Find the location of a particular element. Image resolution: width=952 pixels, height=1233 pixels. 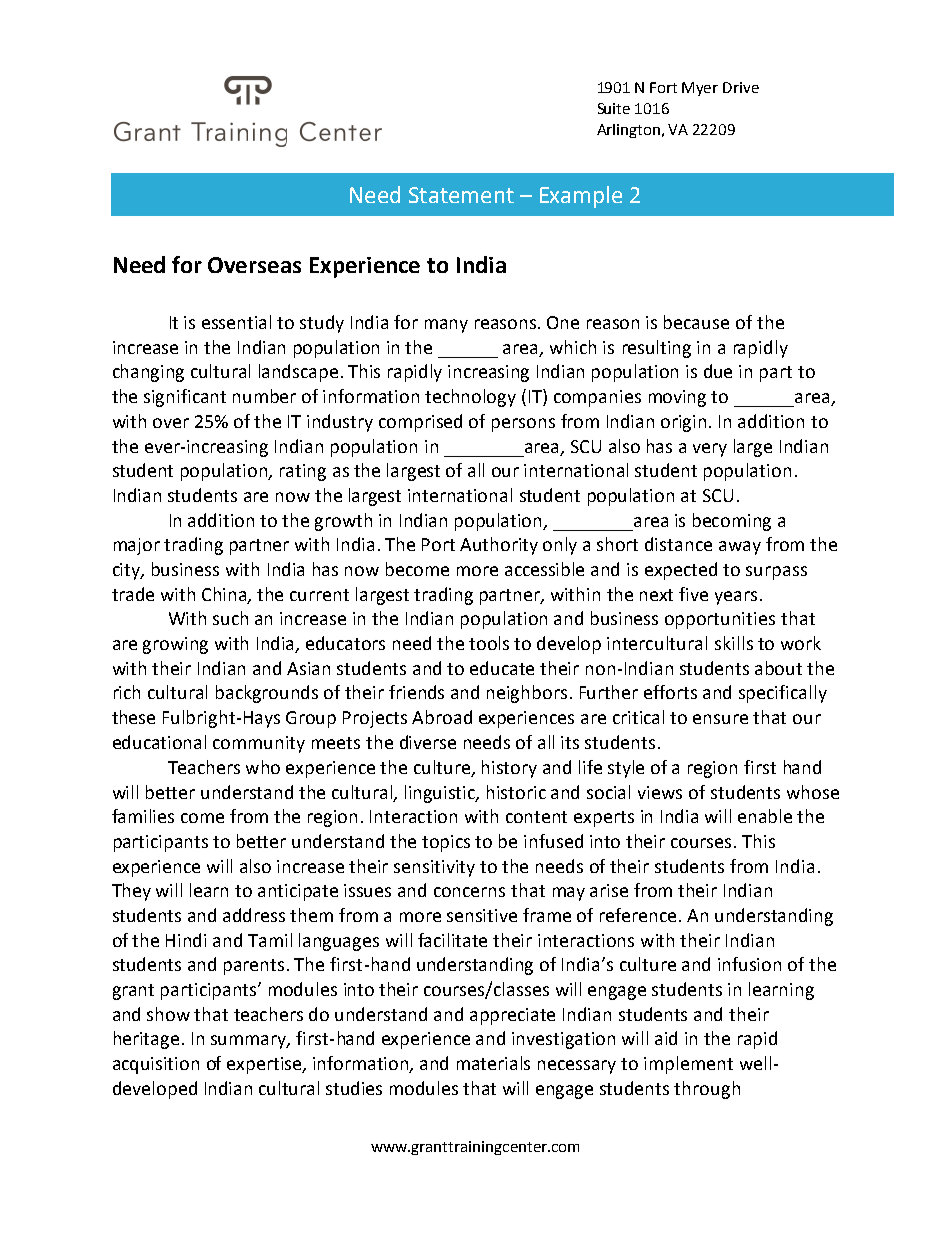

China is located at coordinates (225, 595).
